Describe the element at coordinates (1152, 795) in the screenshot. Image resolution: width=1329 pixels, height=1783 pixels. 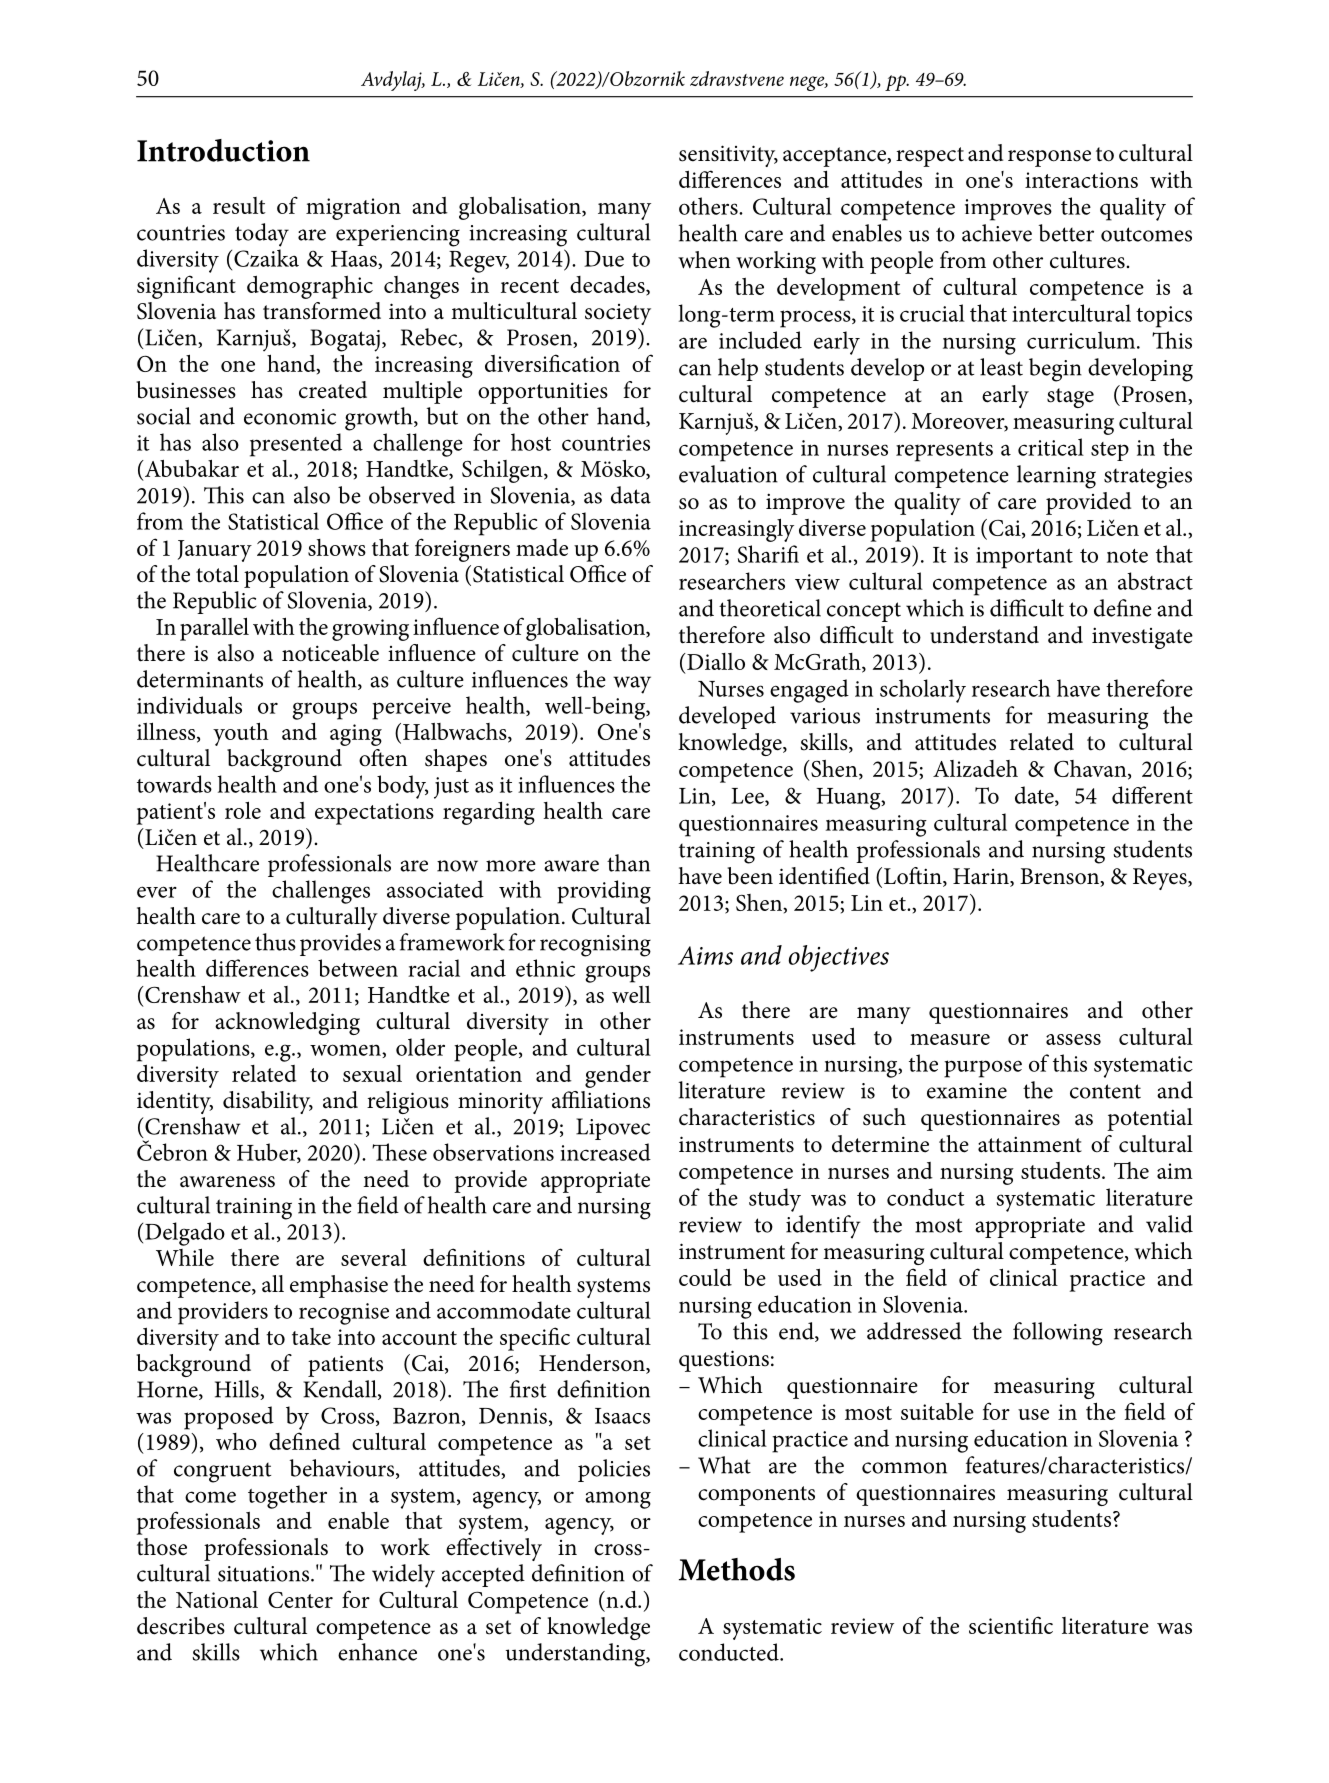
I see `different` at that location.
